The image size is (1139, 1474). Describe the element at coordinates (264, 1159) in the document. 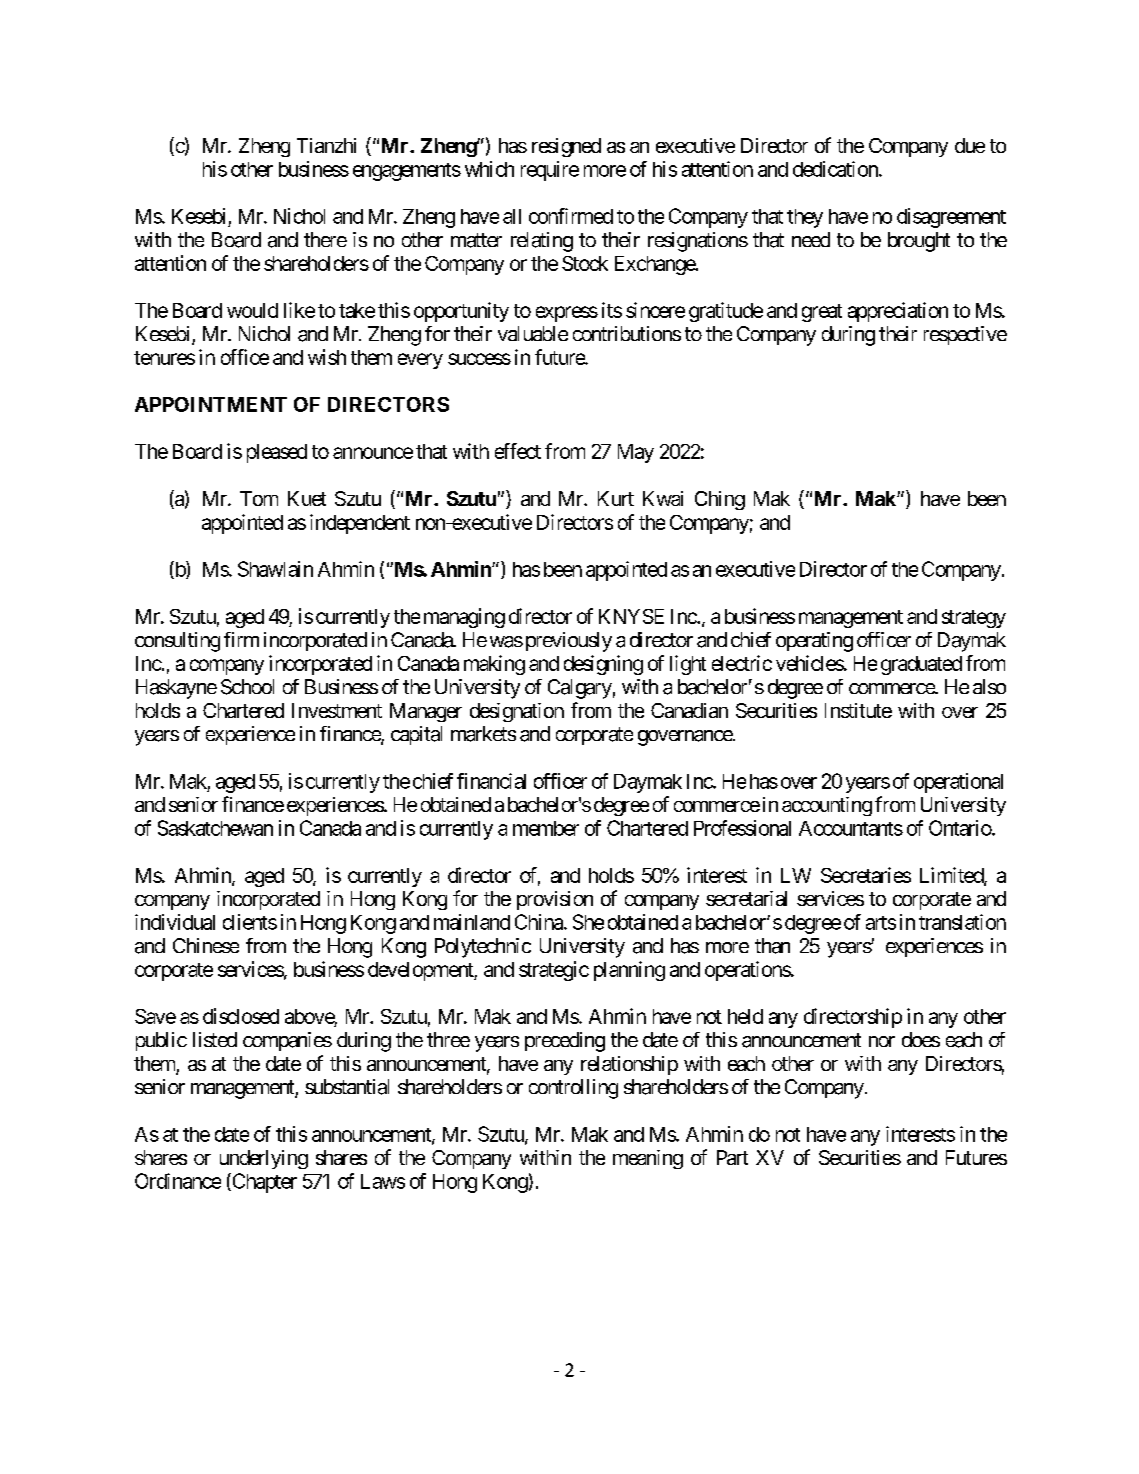

I see `underlying` at that location.
